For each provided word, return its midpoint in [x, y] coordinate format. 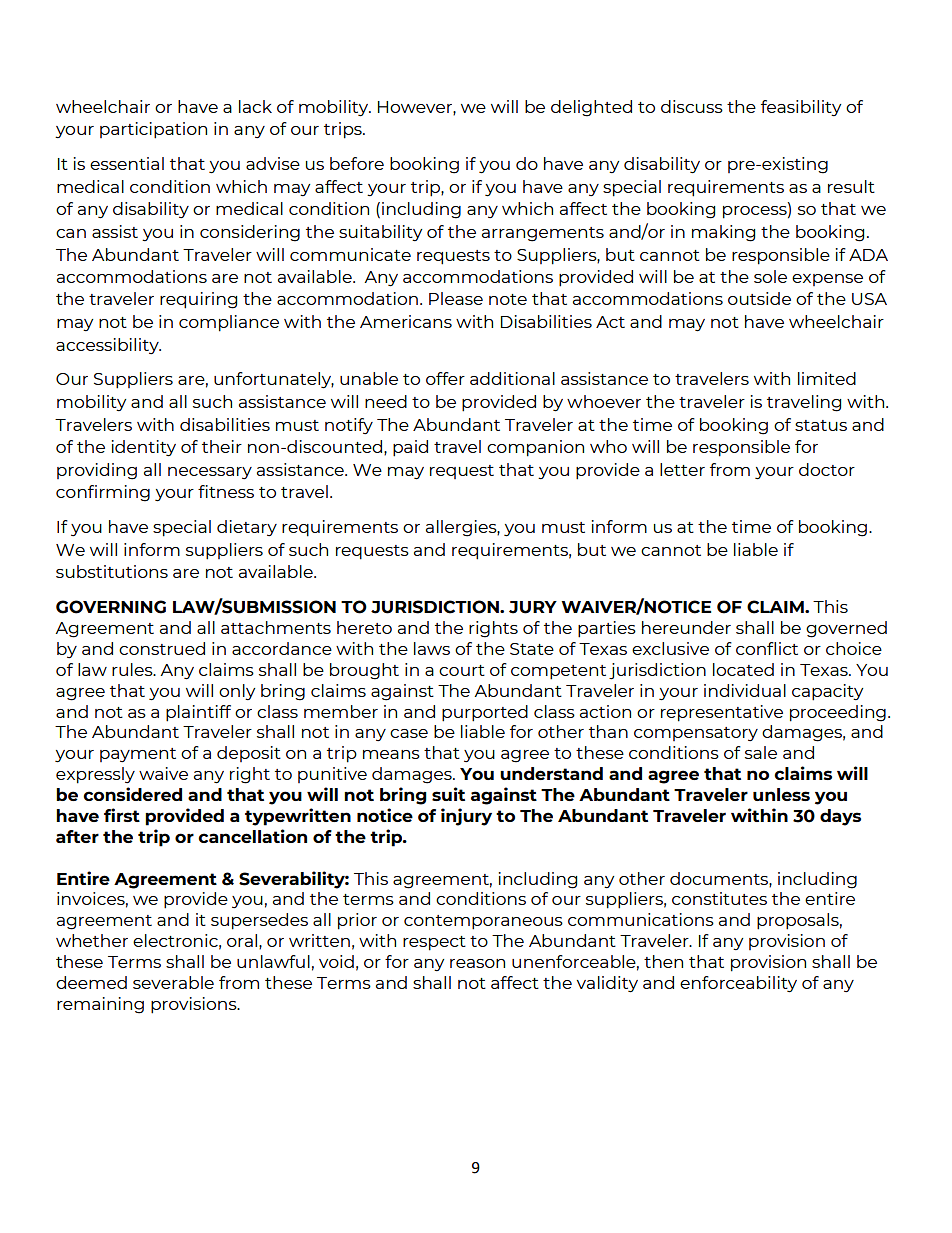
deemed [91, 982]
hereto [364, 627]
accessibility [108, 346]
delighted [591, 108]
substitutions [112, 571]
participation [153, 130]
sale [761, 752]
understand [551, 773]
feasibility [801, 108]
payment [138, 755]
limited [827, 378]
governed [846, 629]
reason [477, 963]
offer [445, 378]
